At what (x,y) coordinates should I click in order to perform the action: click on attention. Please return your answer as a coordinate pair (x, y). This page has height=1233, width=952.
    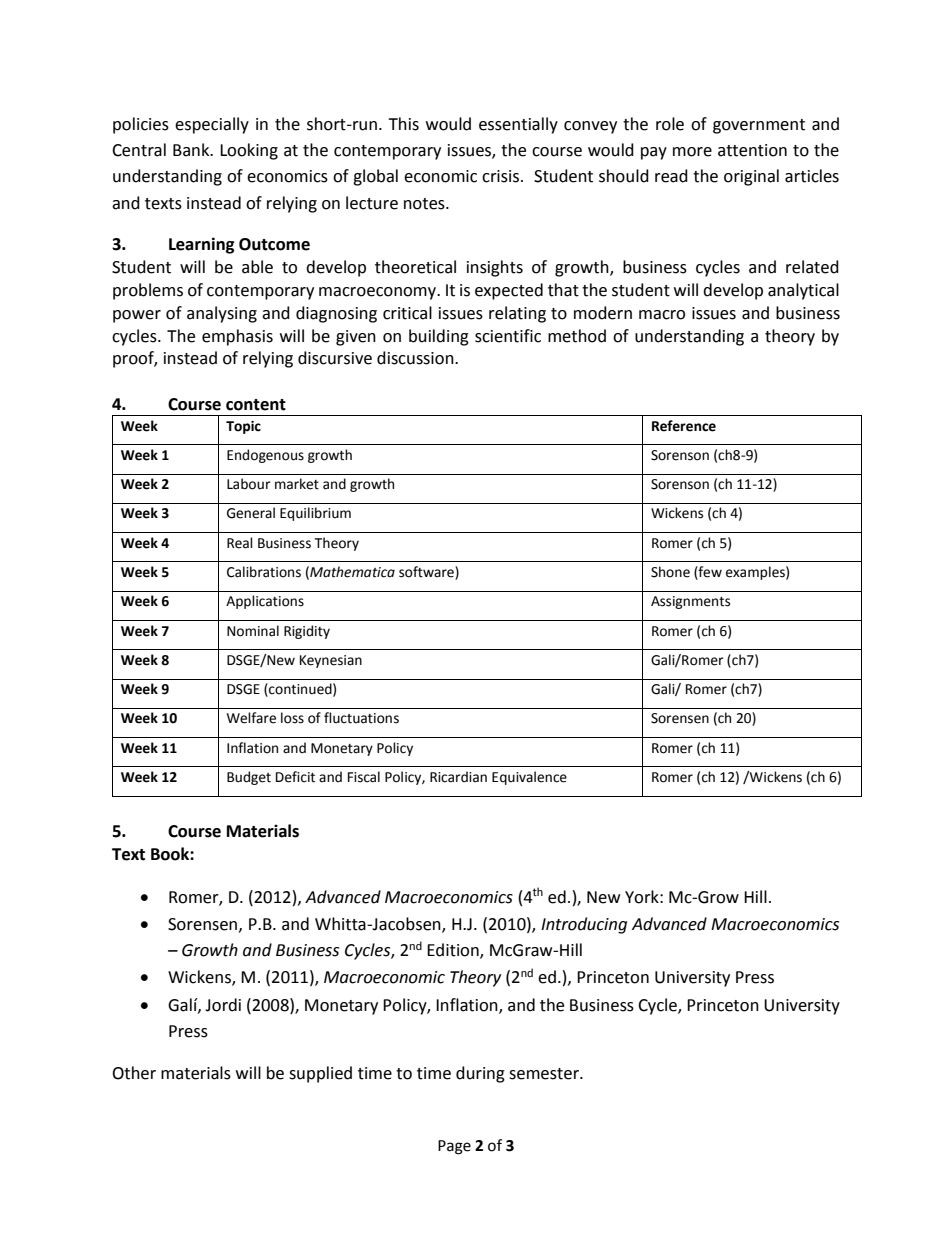
    Looking at the image, I should click on (752, 150).
